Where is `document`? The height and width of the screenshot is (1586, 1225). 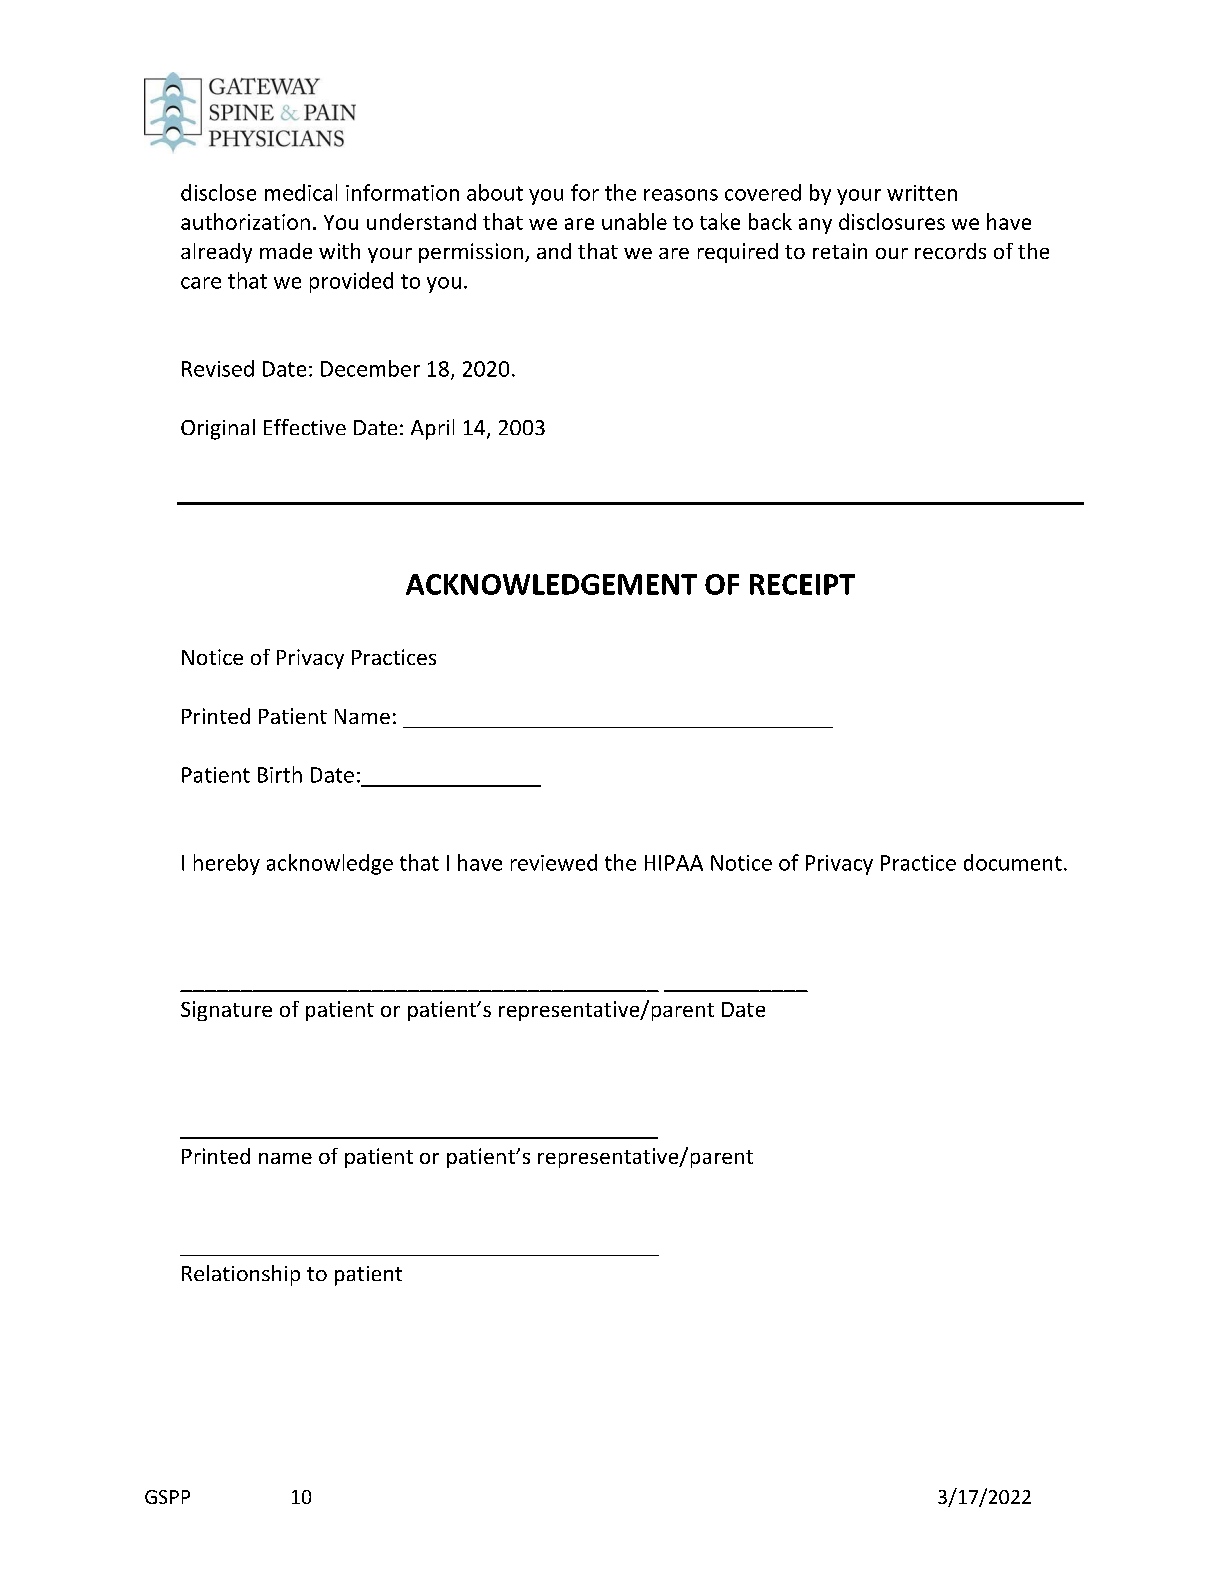
document is located at coordinates (1013, 862).
